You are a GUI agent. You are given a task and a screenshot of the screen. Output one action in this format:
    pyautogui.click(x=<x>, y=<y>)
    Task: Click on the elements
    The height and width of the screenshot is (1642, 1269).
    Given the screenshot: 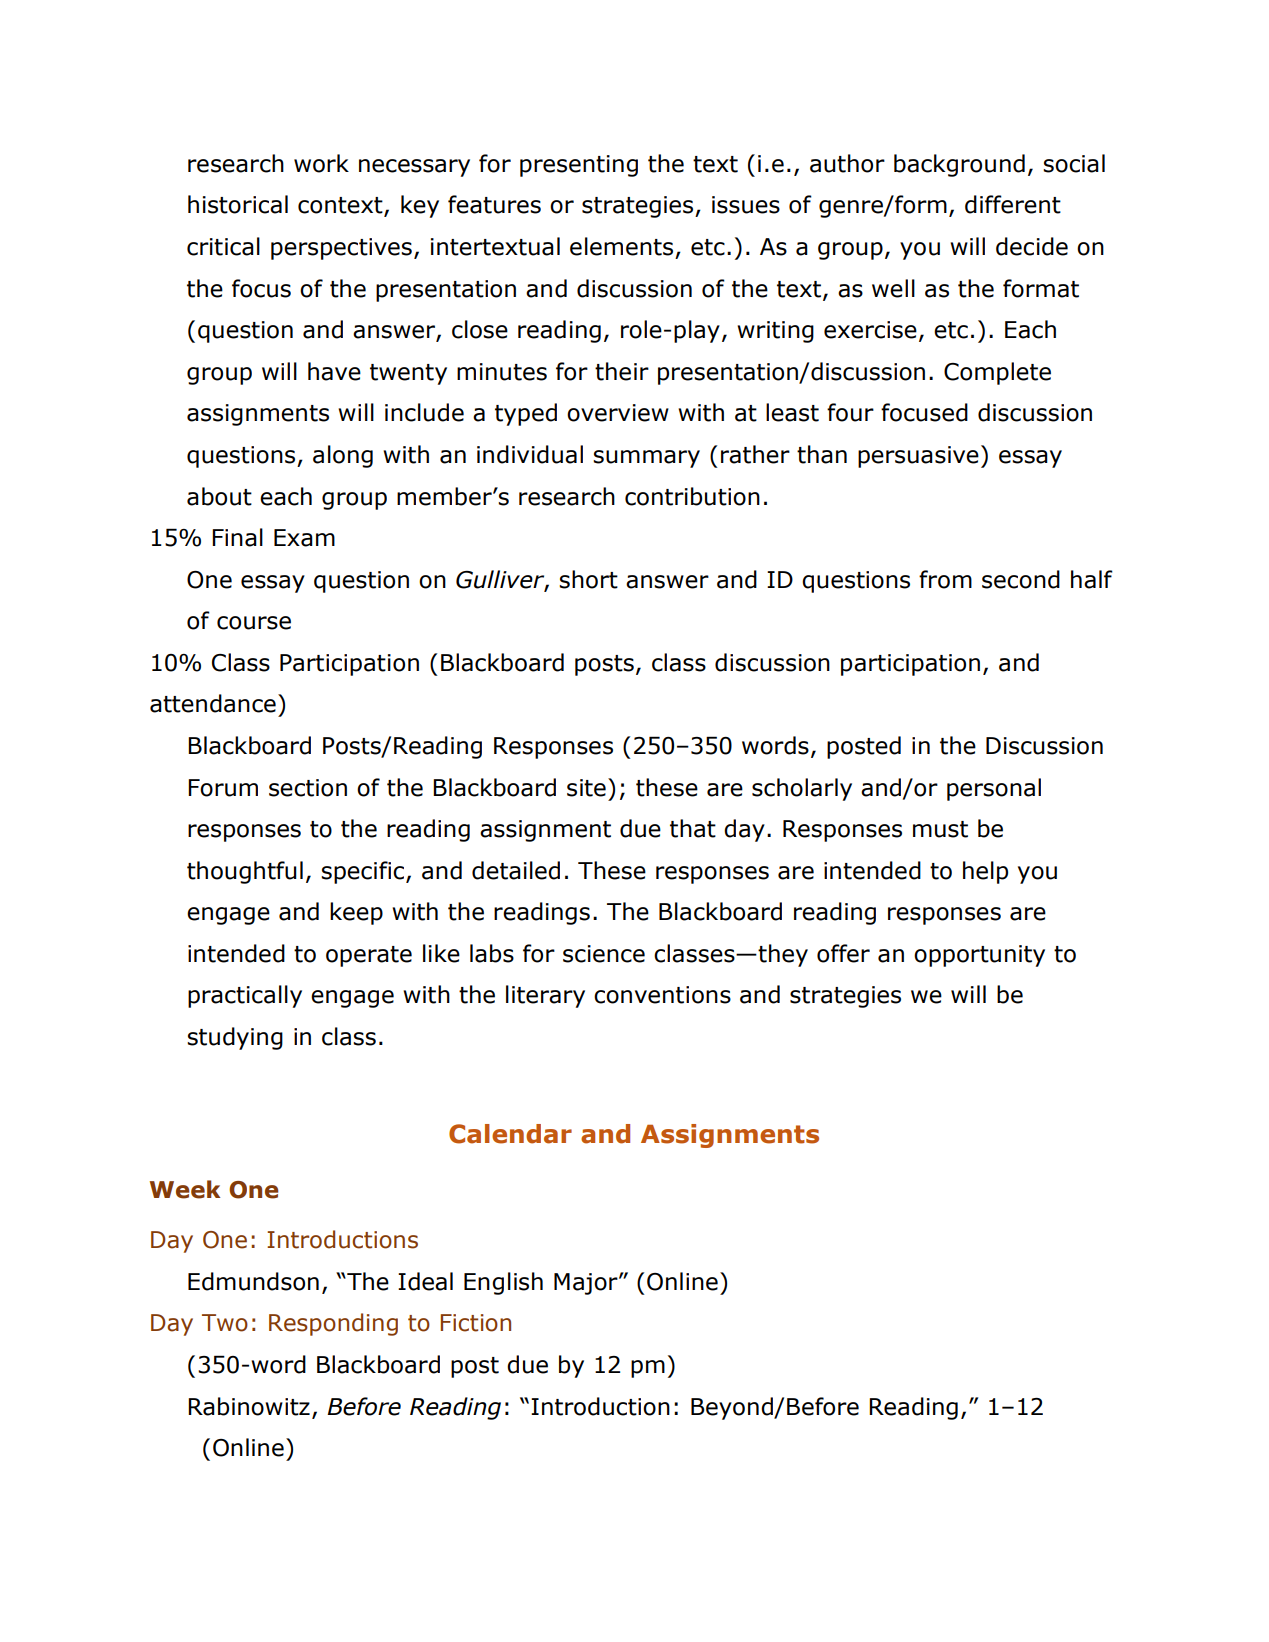 What is the action you would take?
    pyautogui.click(x=621, y=246)
